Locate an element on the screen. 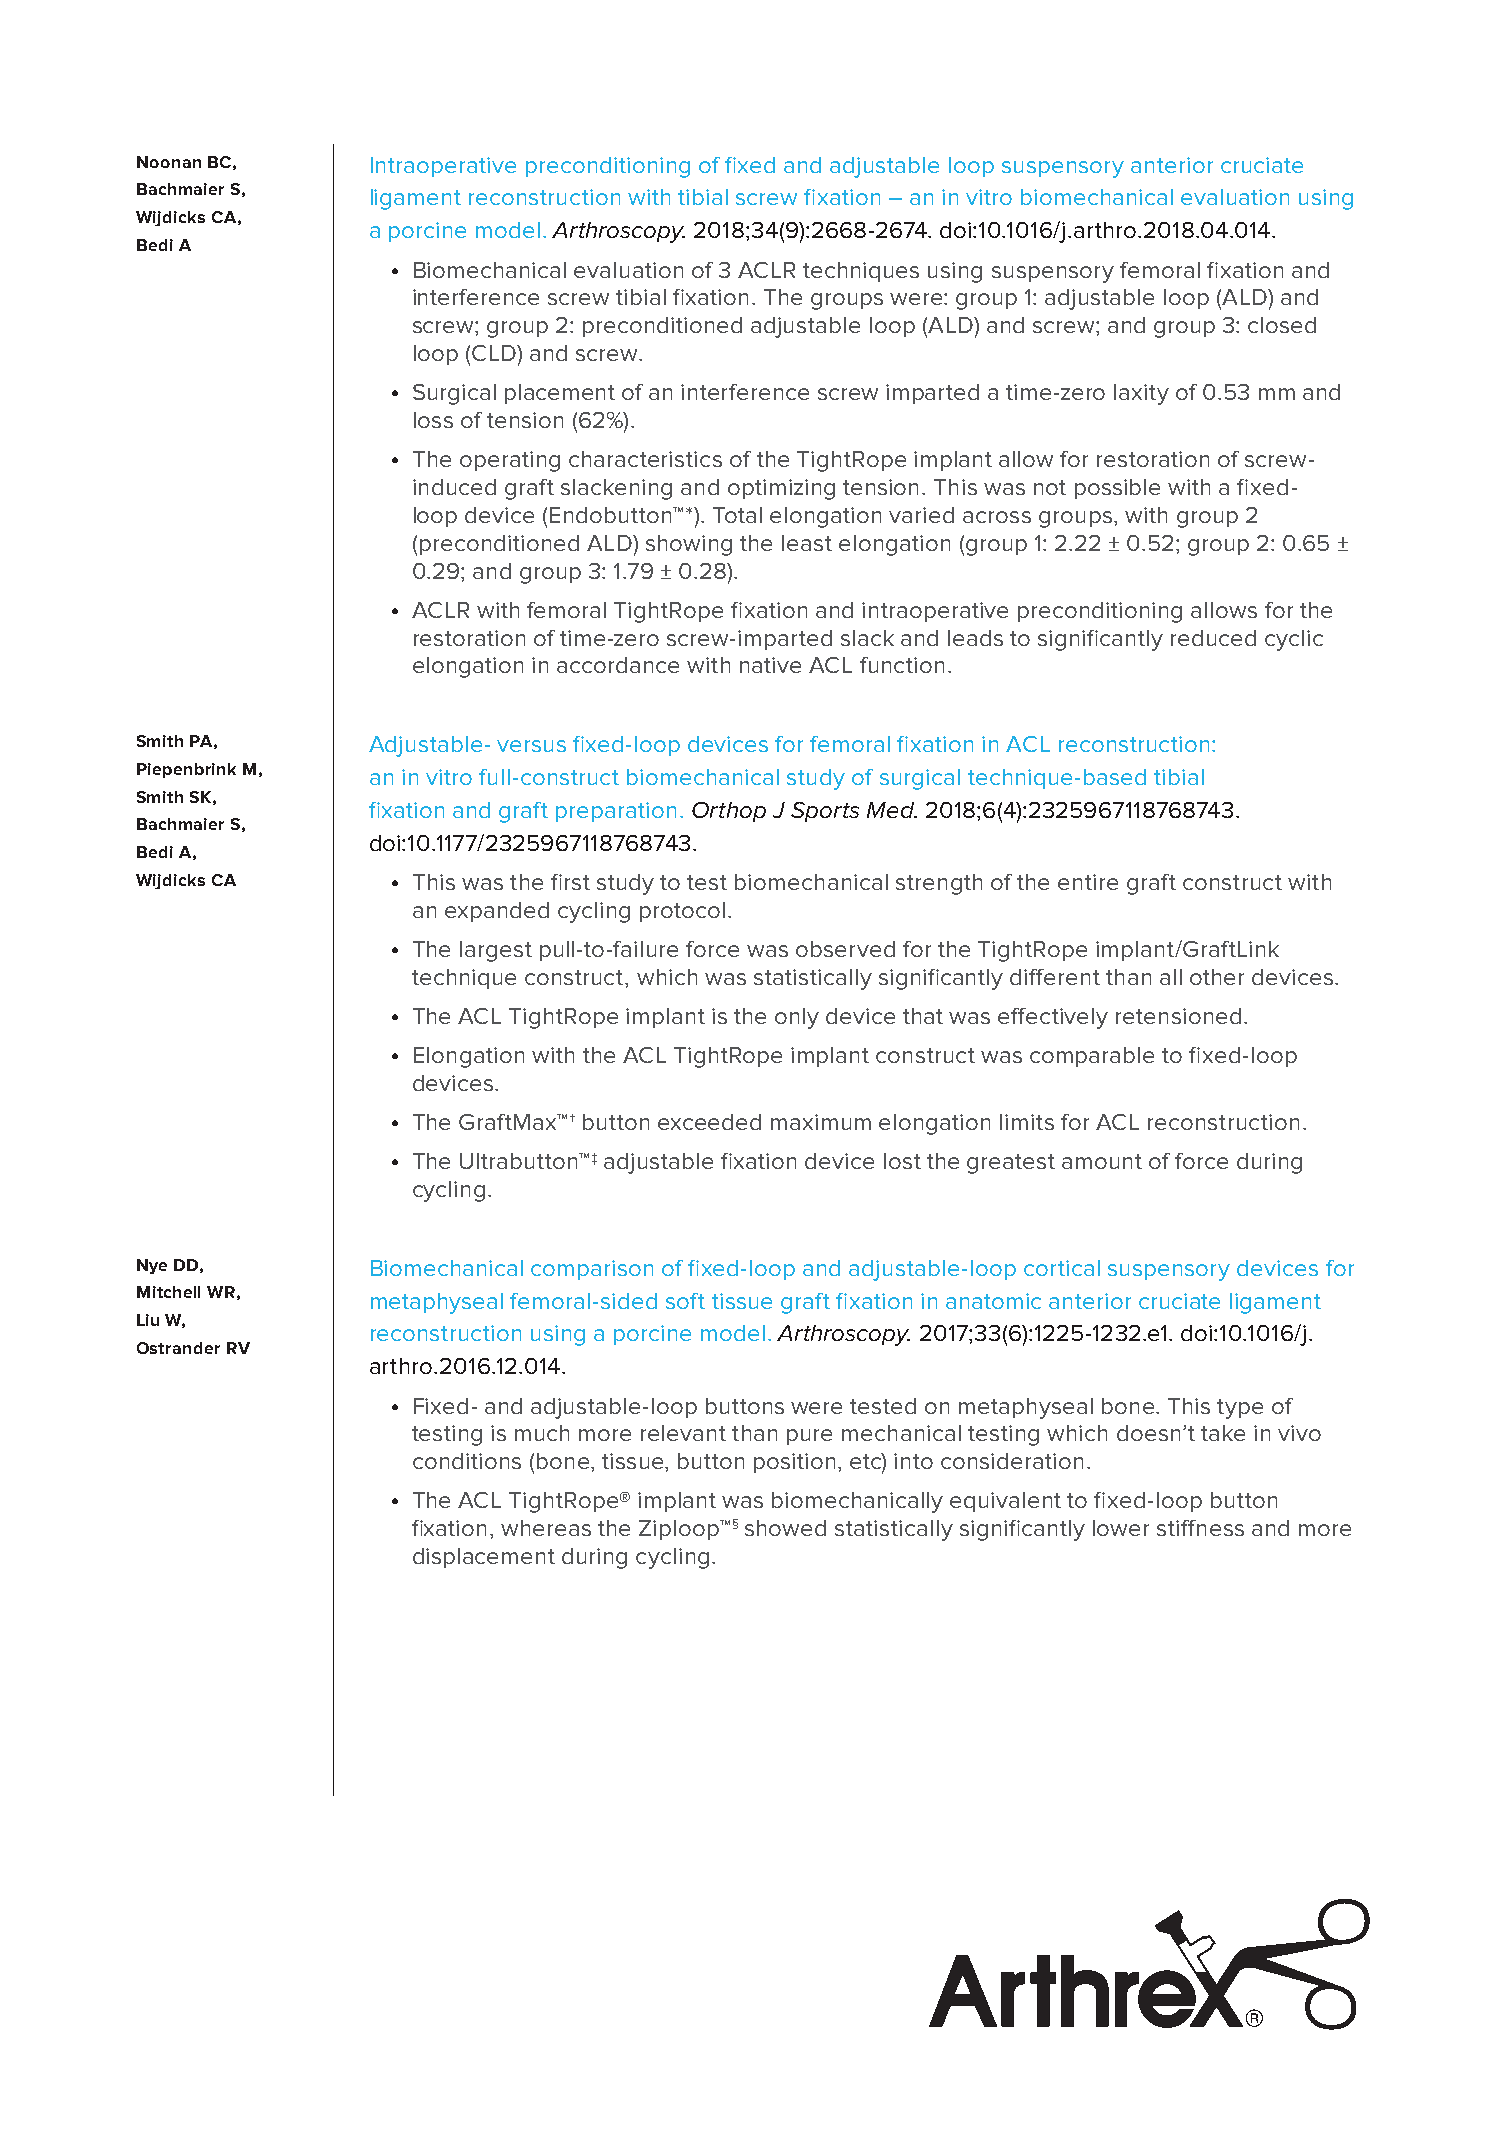 The width and height of the screenshot is (1506, 2130). conditions is located at coordinates (467, 1461).
